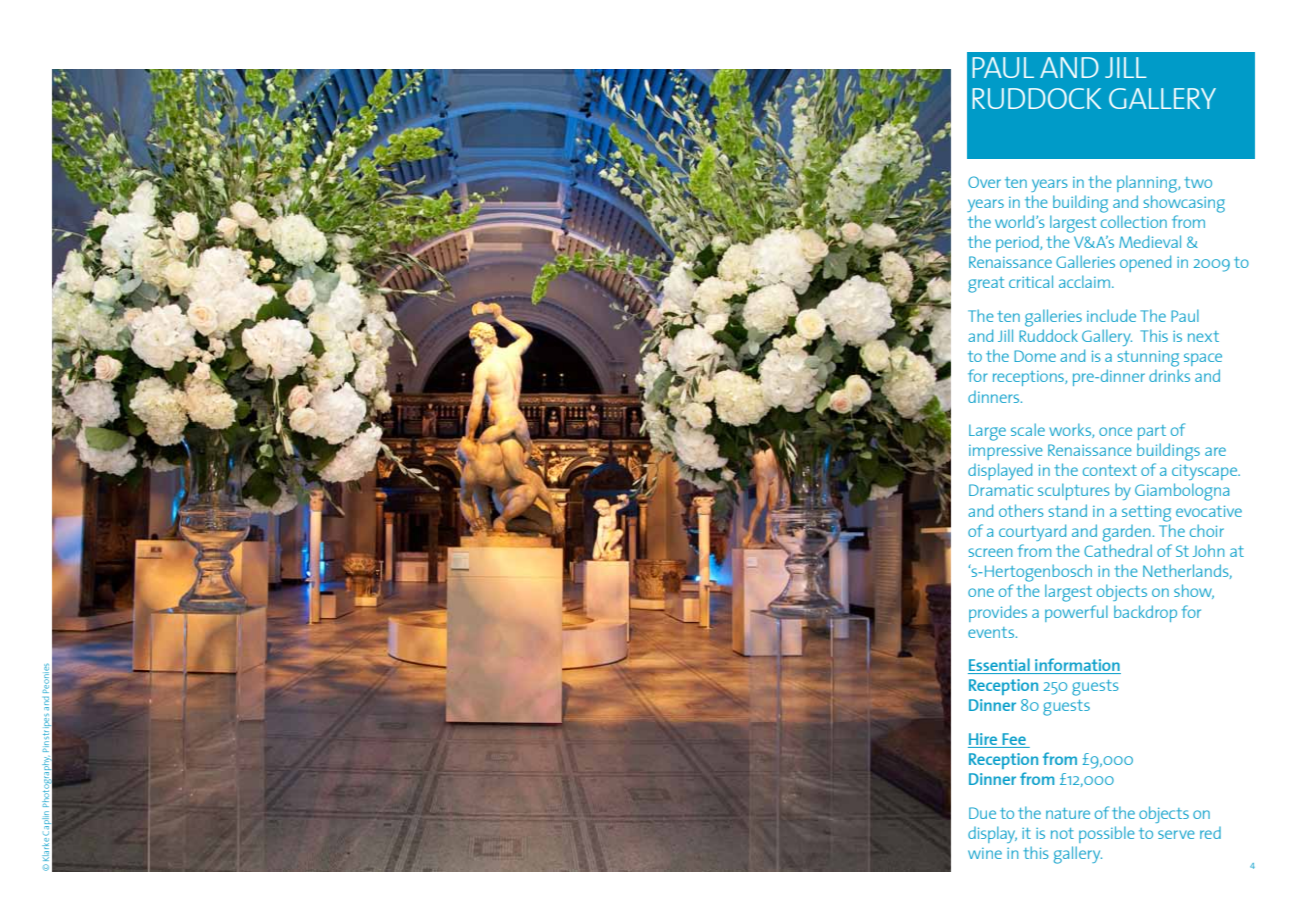 The image size is (1308, 924). What do you see at coordinates (1021, 510) in the screenshot?
I see `others` at bounding box center [1021, 510].
